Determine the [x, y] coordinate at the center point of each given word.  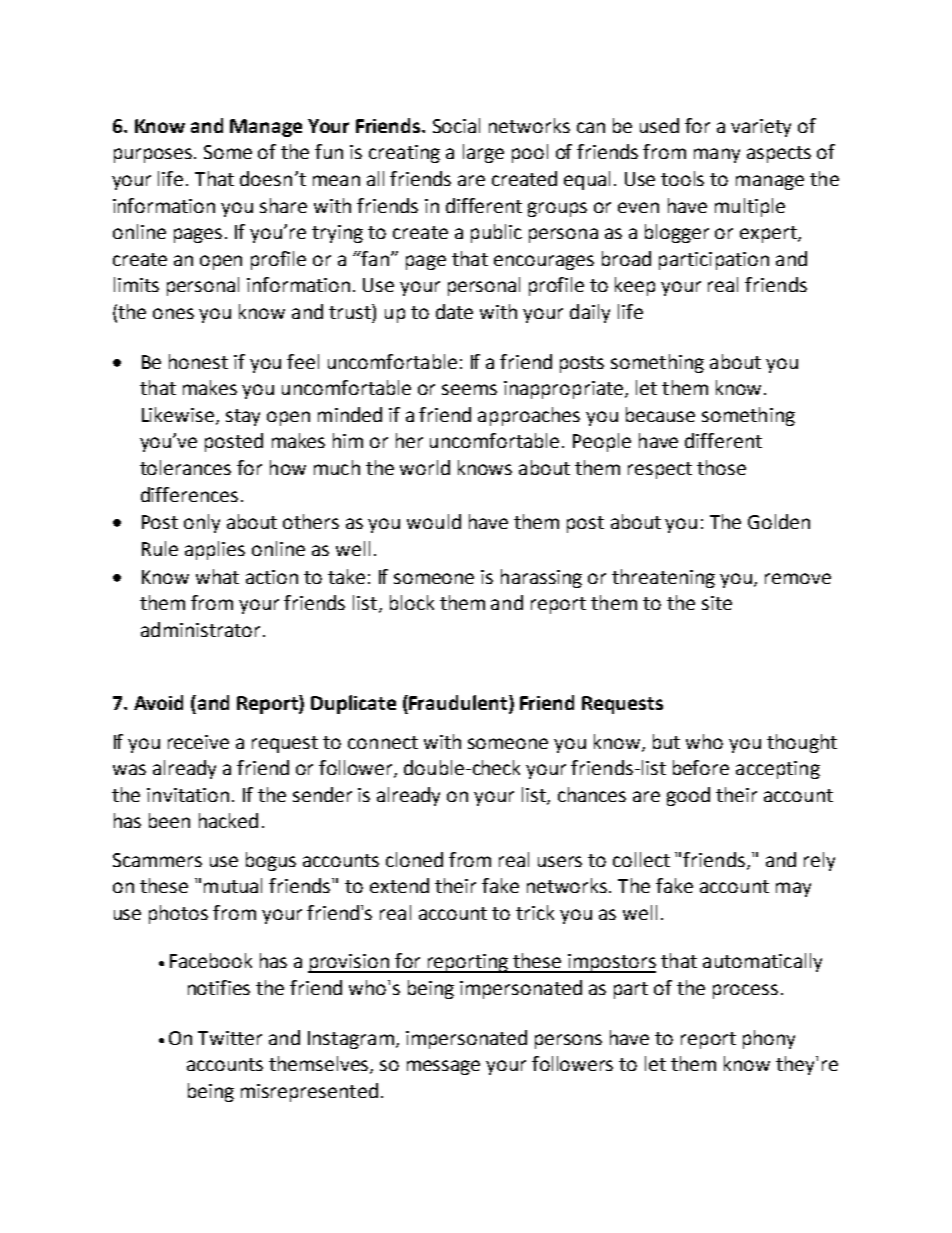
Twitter [230, 1038]
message [443, 1067]
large [483, 153]
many [717, 155]
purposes [154, 155]
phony [769, 1039]
